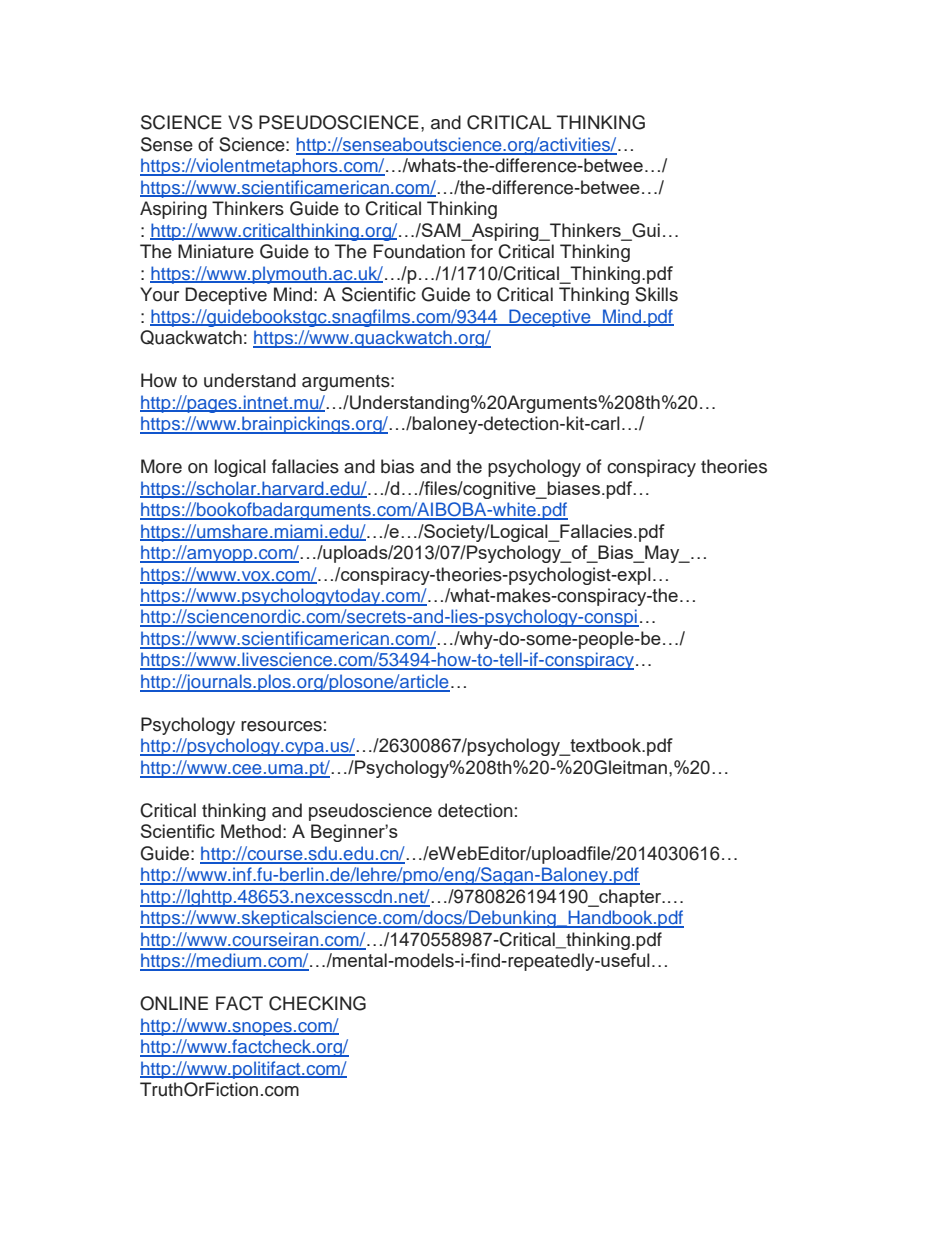 The image size is (952, 1233). I want to click on Foundation, so click(419, 251).
